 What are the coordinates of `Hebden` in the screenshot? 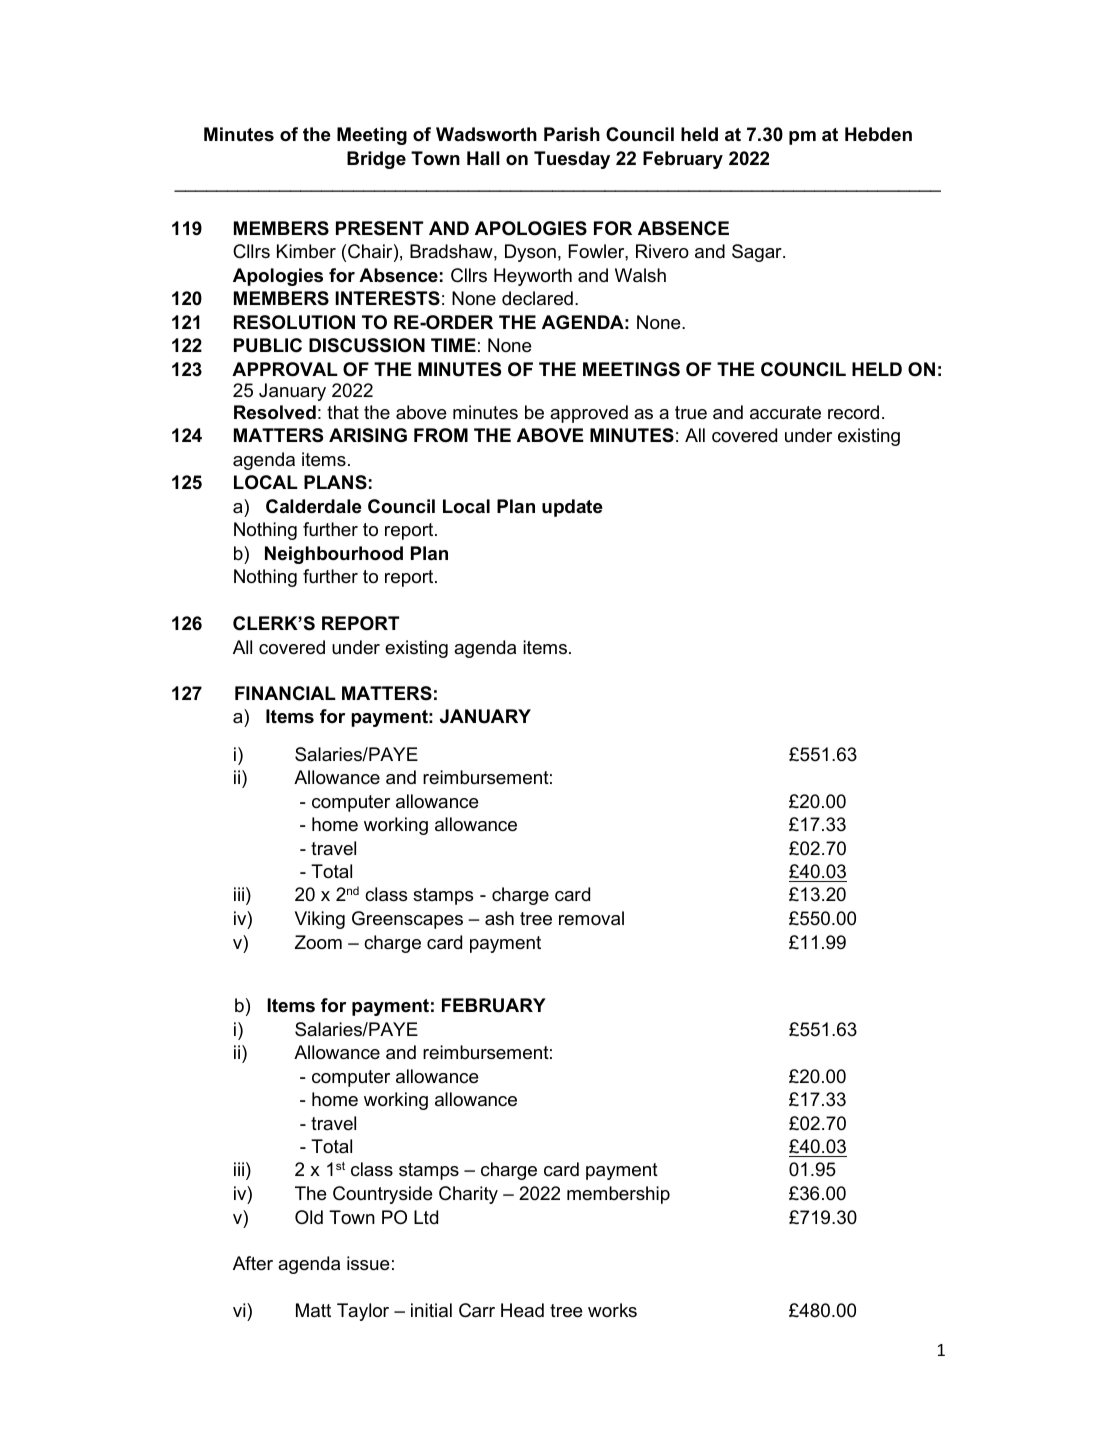 It's located at (878, 134).
